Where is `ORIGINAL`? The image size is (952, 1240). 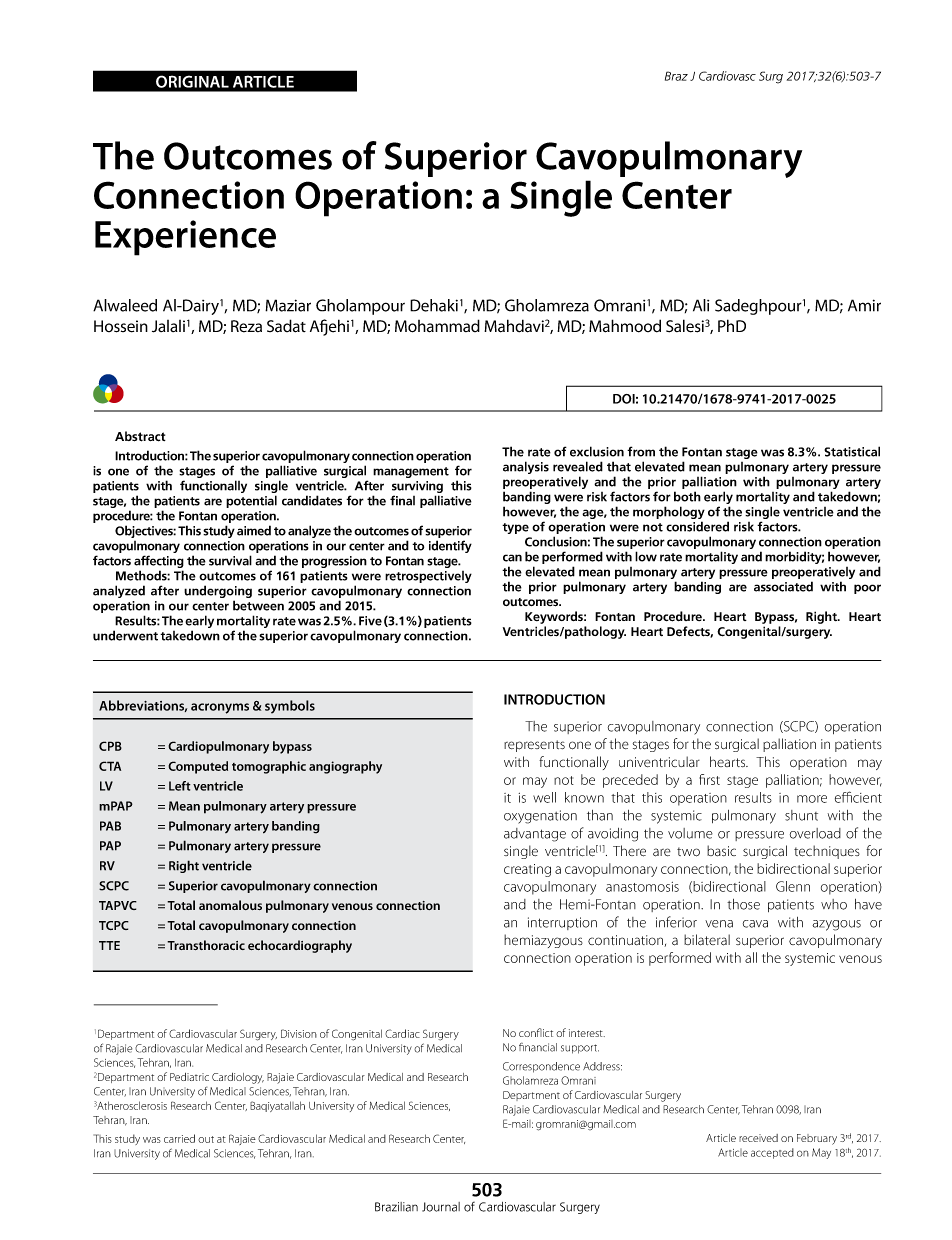
ORIGINAL is located at coordinates (192, 81).
